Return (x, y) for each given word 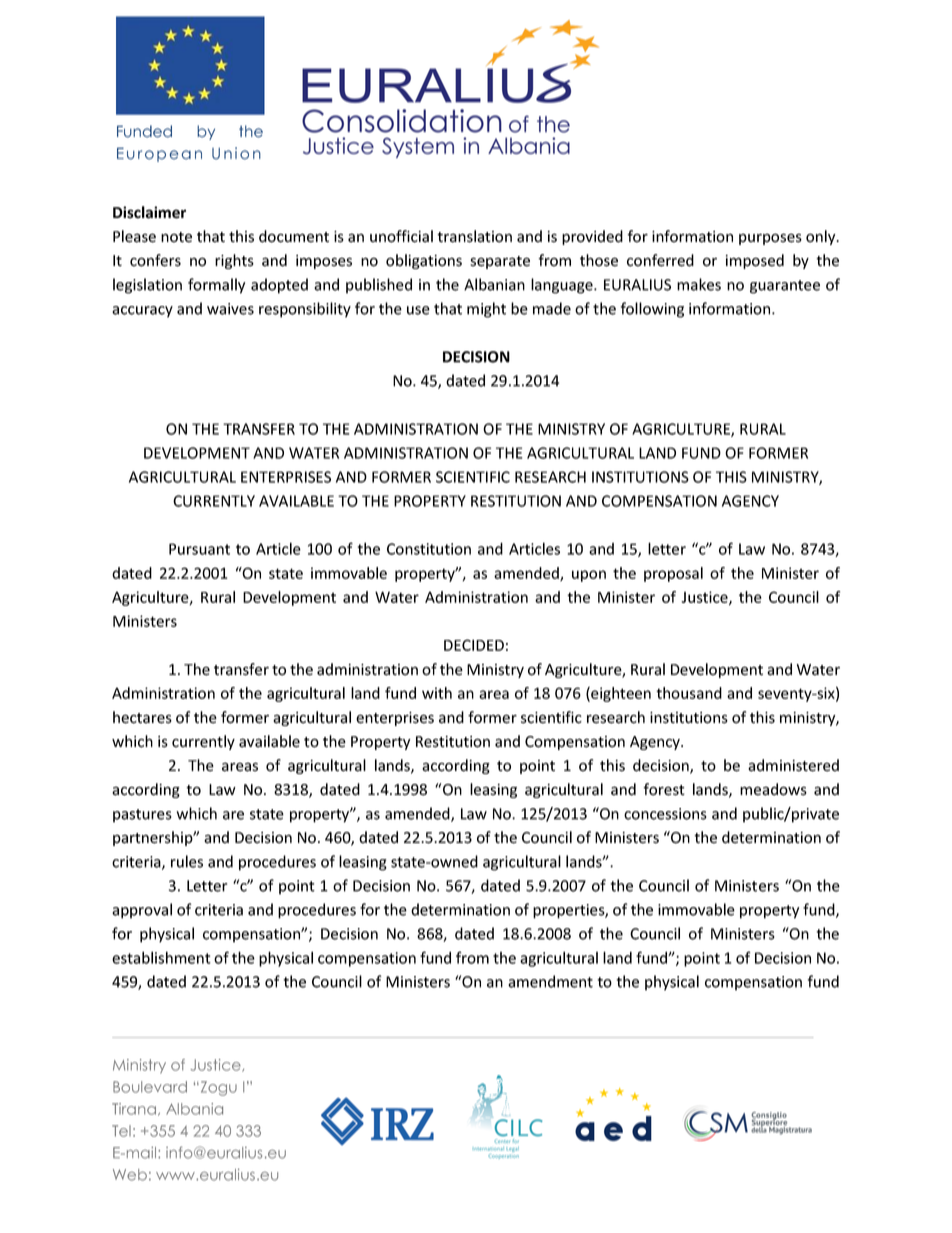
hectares (142, 717)
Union (236, 153)
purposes (770, 239)
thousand (689, 693)
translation (474, 236)
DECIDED (474, 645)
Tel (121, 1131)
